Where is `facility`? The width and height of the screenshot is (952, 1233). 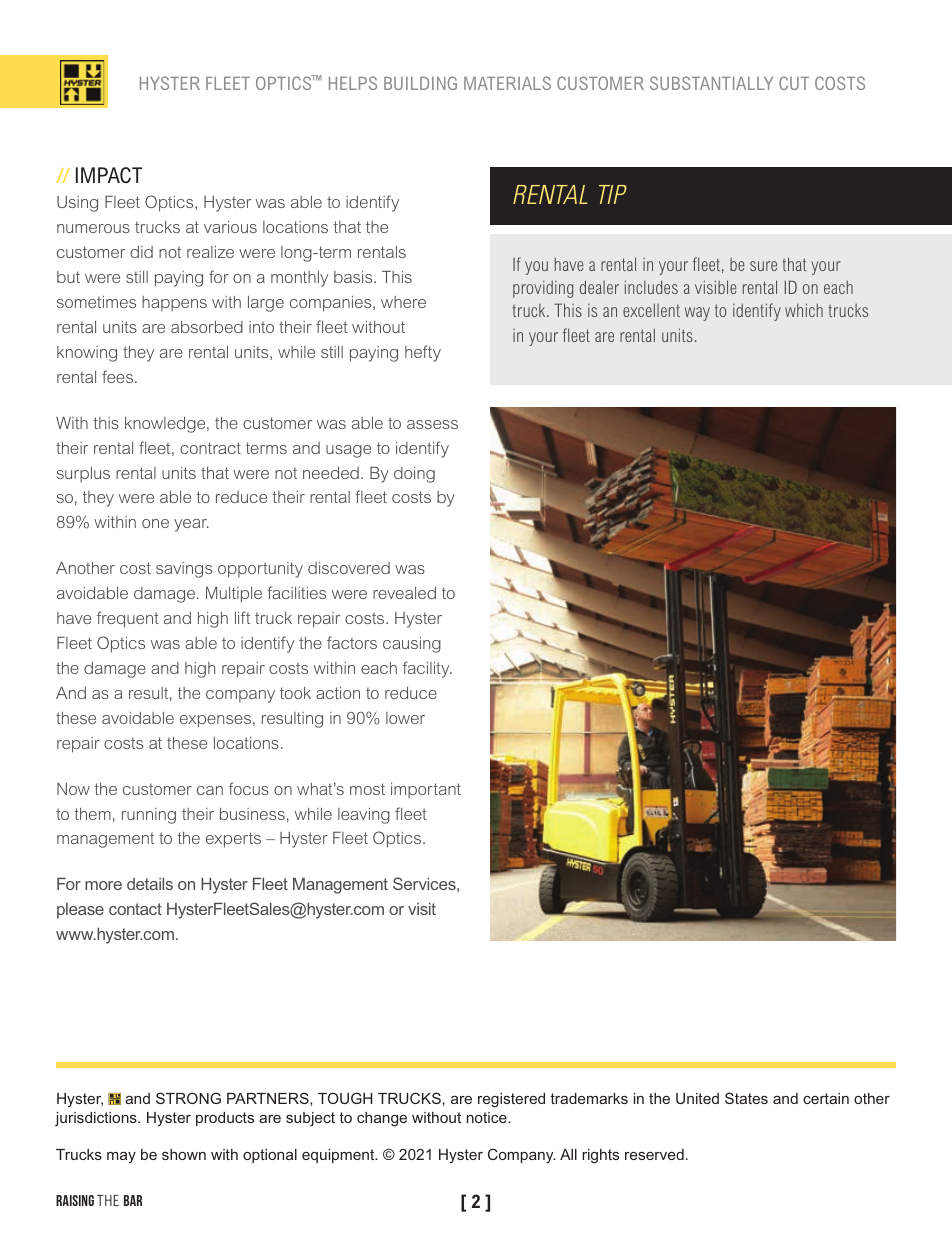
facility is located at coordinates (427, 669).
